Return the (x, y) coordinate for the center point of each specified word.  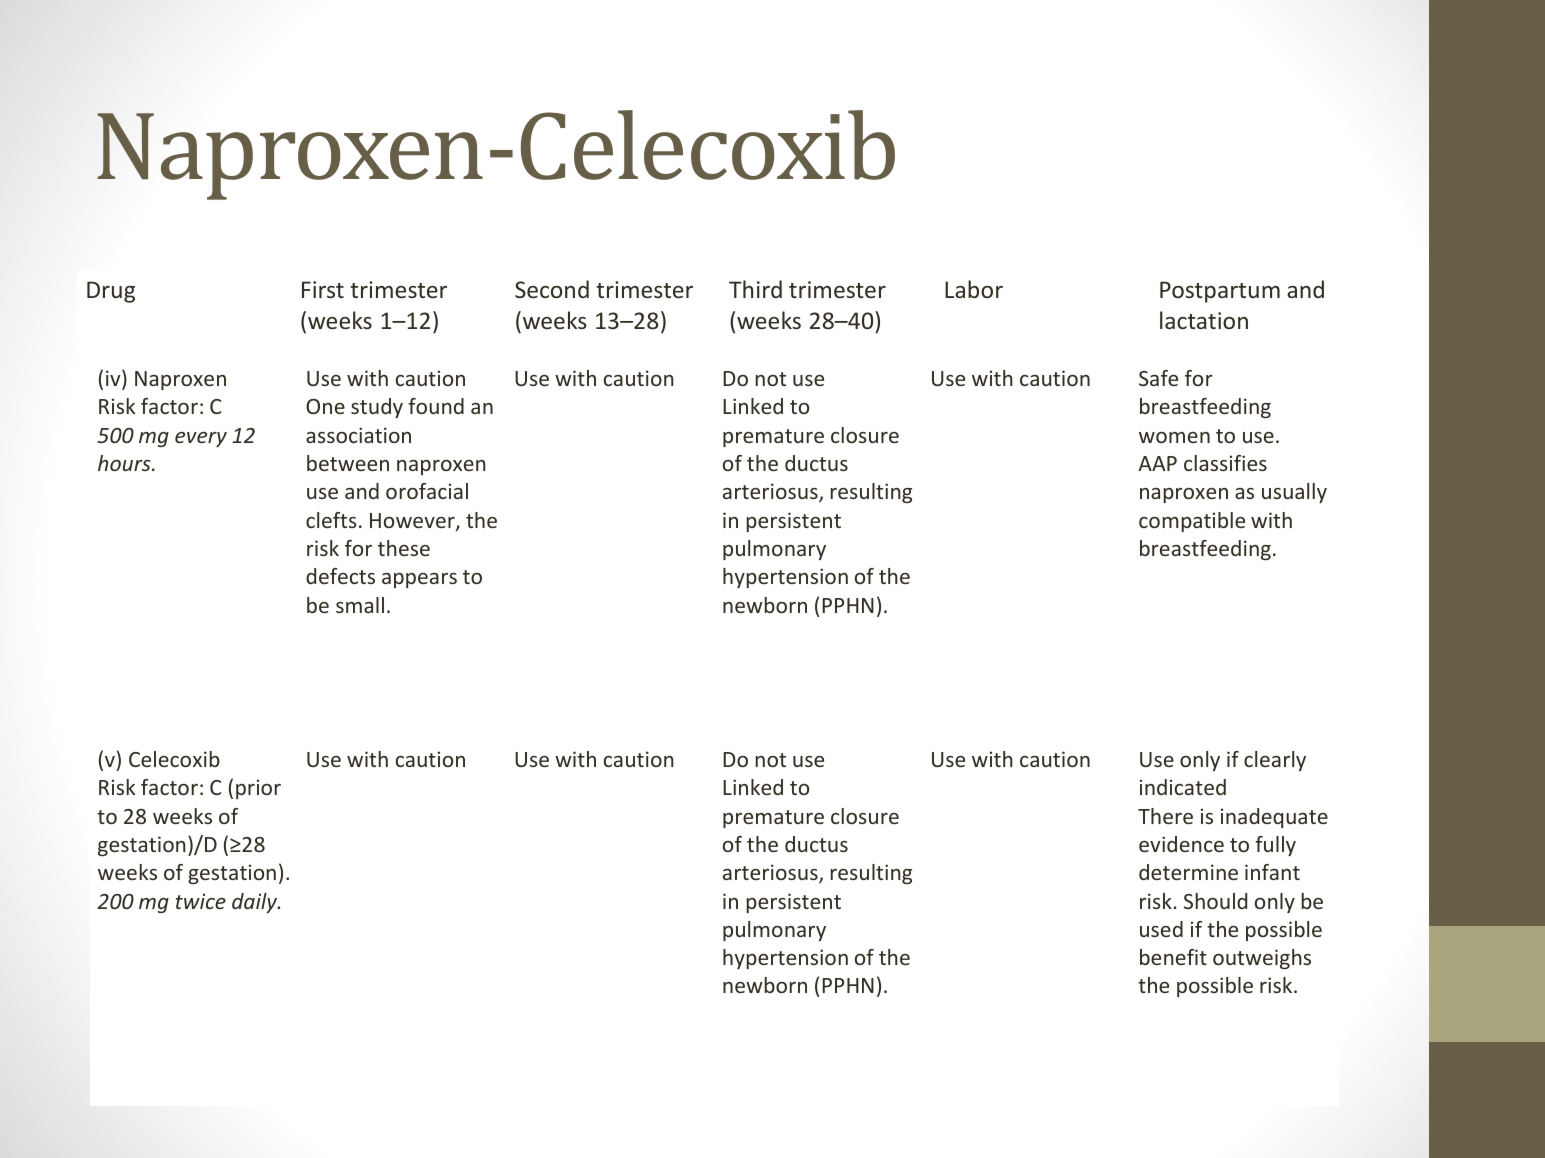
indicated (1183, 787)
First (323, 289)
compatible (1192, 522)
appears (419, 580)
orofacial (427, 491)
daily (256, 903)
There (1165, 816)
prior (258, 789)
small (360, 605)
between (348, 463)
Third (755, 289)
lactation (1204, 320)
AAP (1157, 463)
